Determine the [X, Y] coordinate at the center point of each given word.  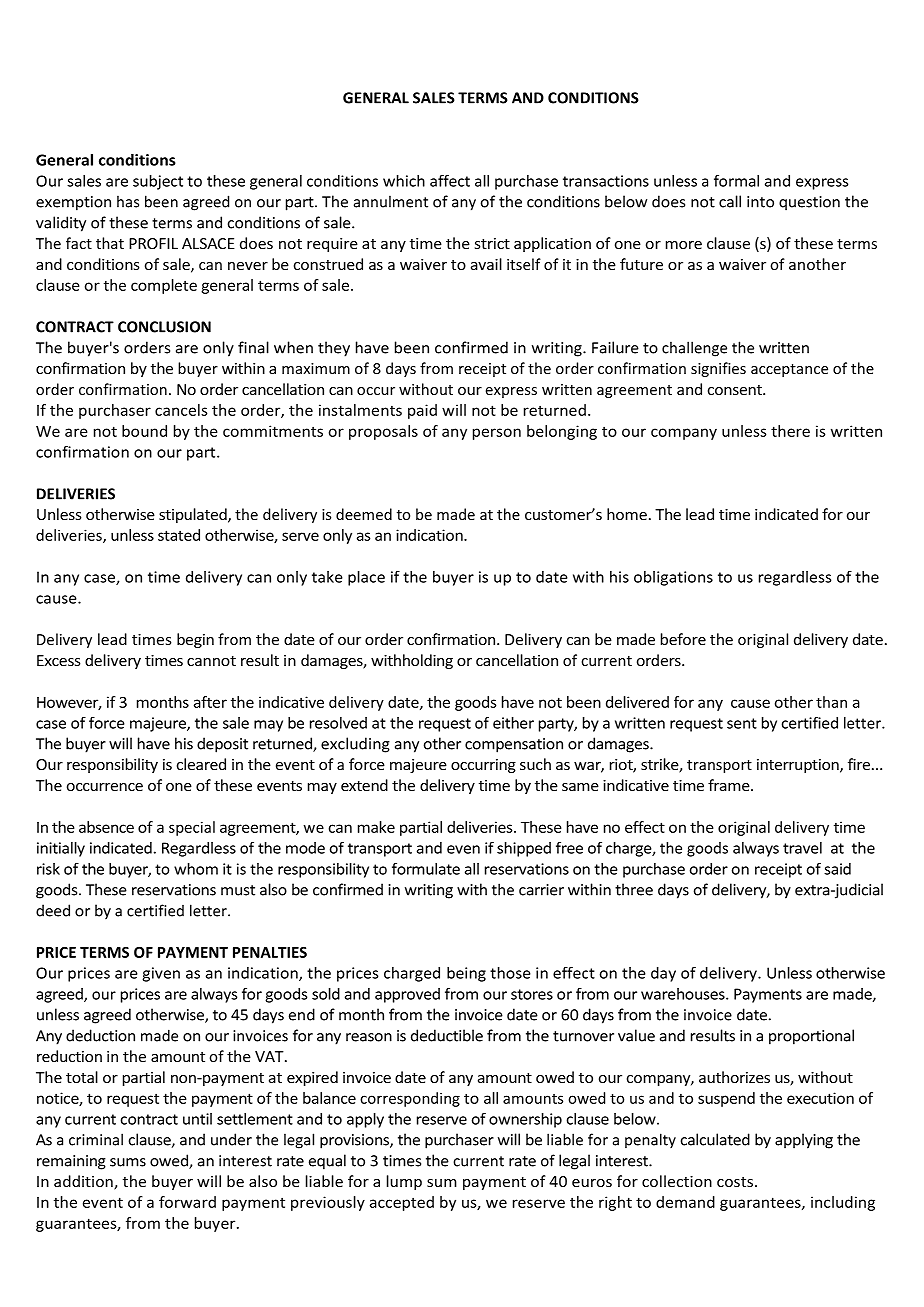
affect [450, 181]
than [831, 702]
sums [128, 1162]
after [210, 702]
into [760, 202]
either [513, 723]
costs [735, 1182]
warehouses [684, 994]
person [497, 434]
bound [144, 431]
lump [404, 1182]
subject [158, 182]
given [161, 974]
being [466, 974]
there [790, 431]
